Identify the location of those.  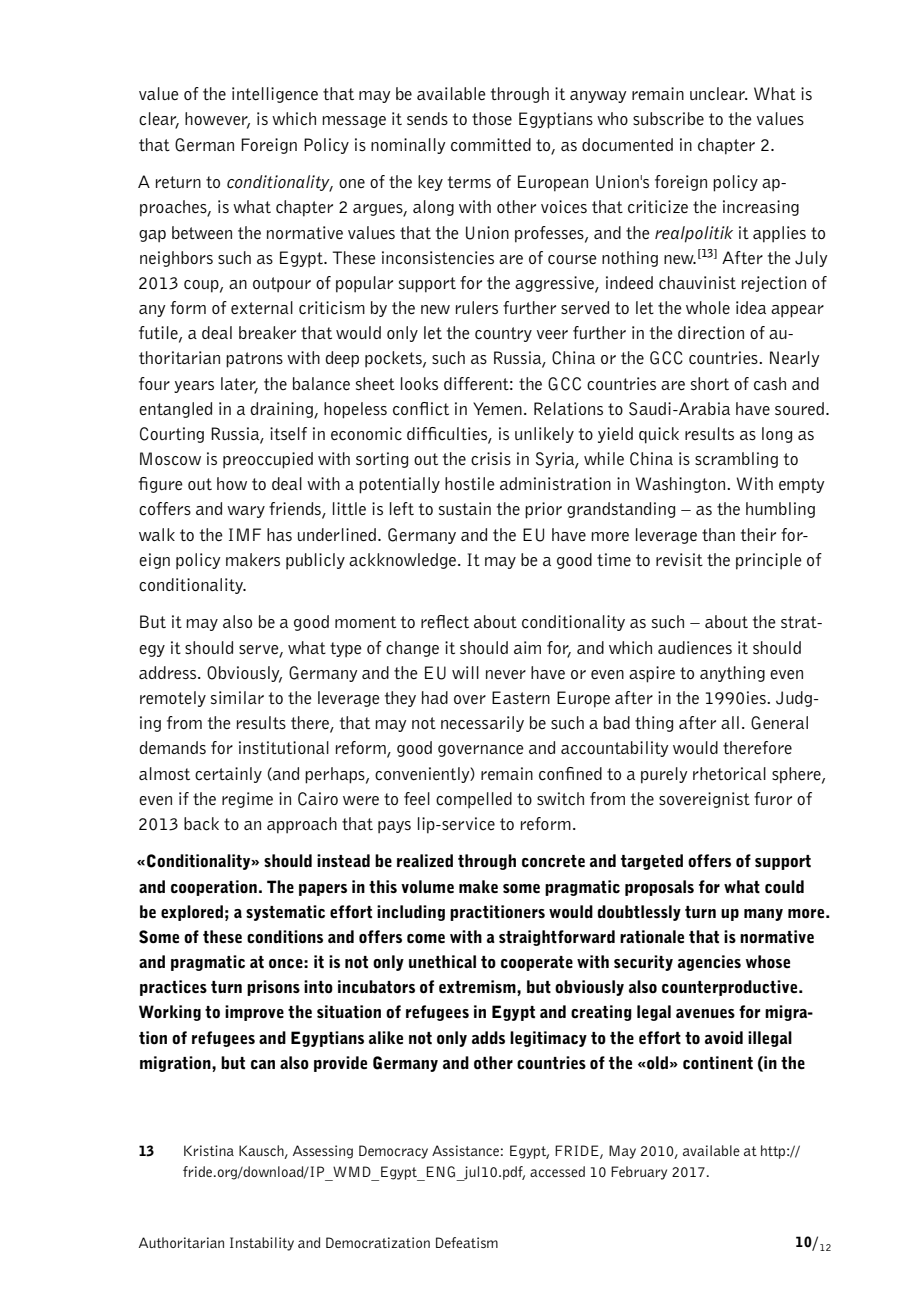
(492, 118).
